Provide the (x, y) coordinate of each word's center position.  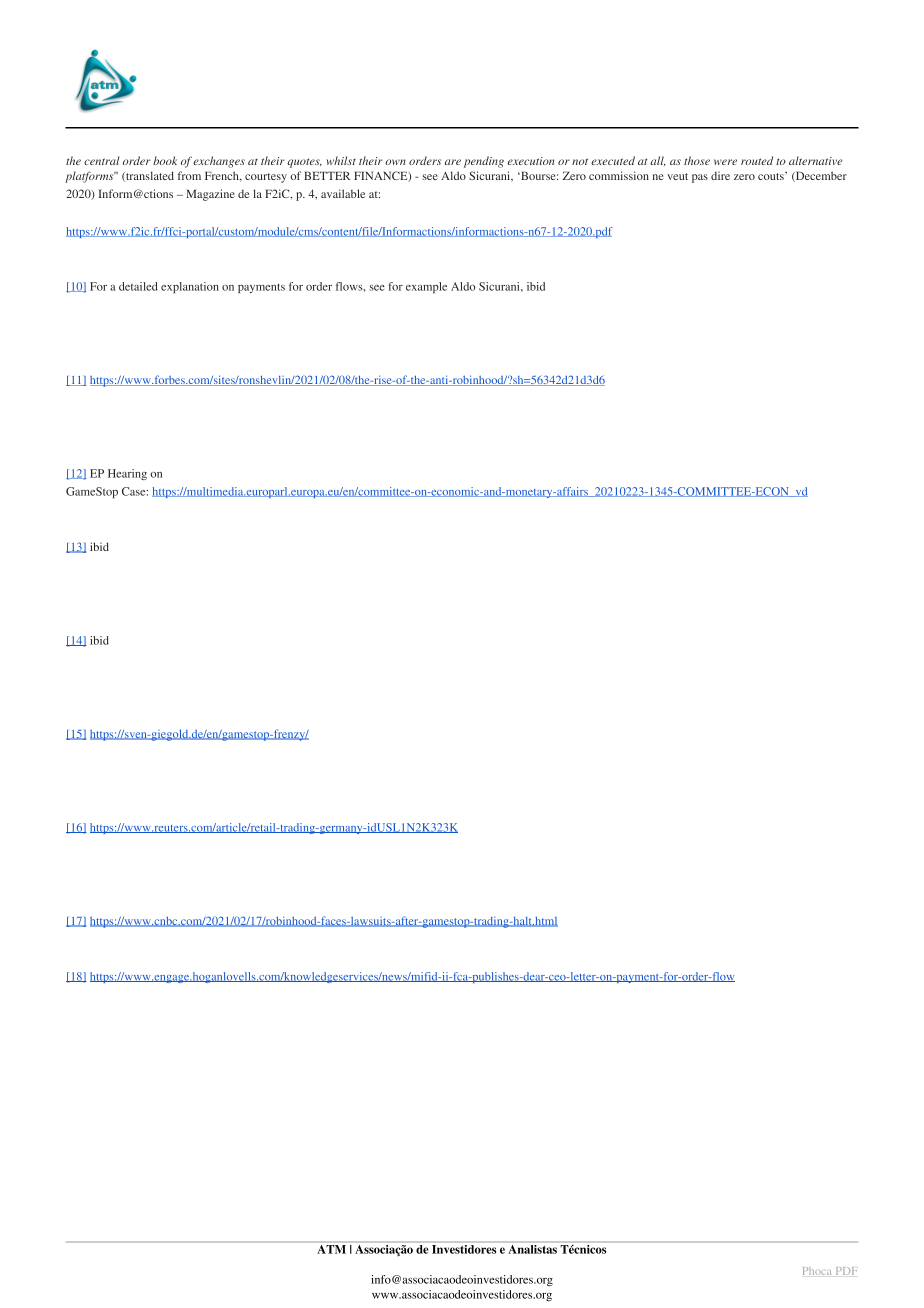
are (453, 162)
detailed (138, 286)
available (343, 193)
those (697, 160)
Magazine (210, 195)
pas (700, 178)
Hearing (127, 474)
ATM (332, 1249)
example (426, 287)
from (189, 175)
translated (149, 176)
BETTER (327, 175)
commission (619, 175)
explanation (190, 287)
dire (720, 175)
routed (757, 160)
